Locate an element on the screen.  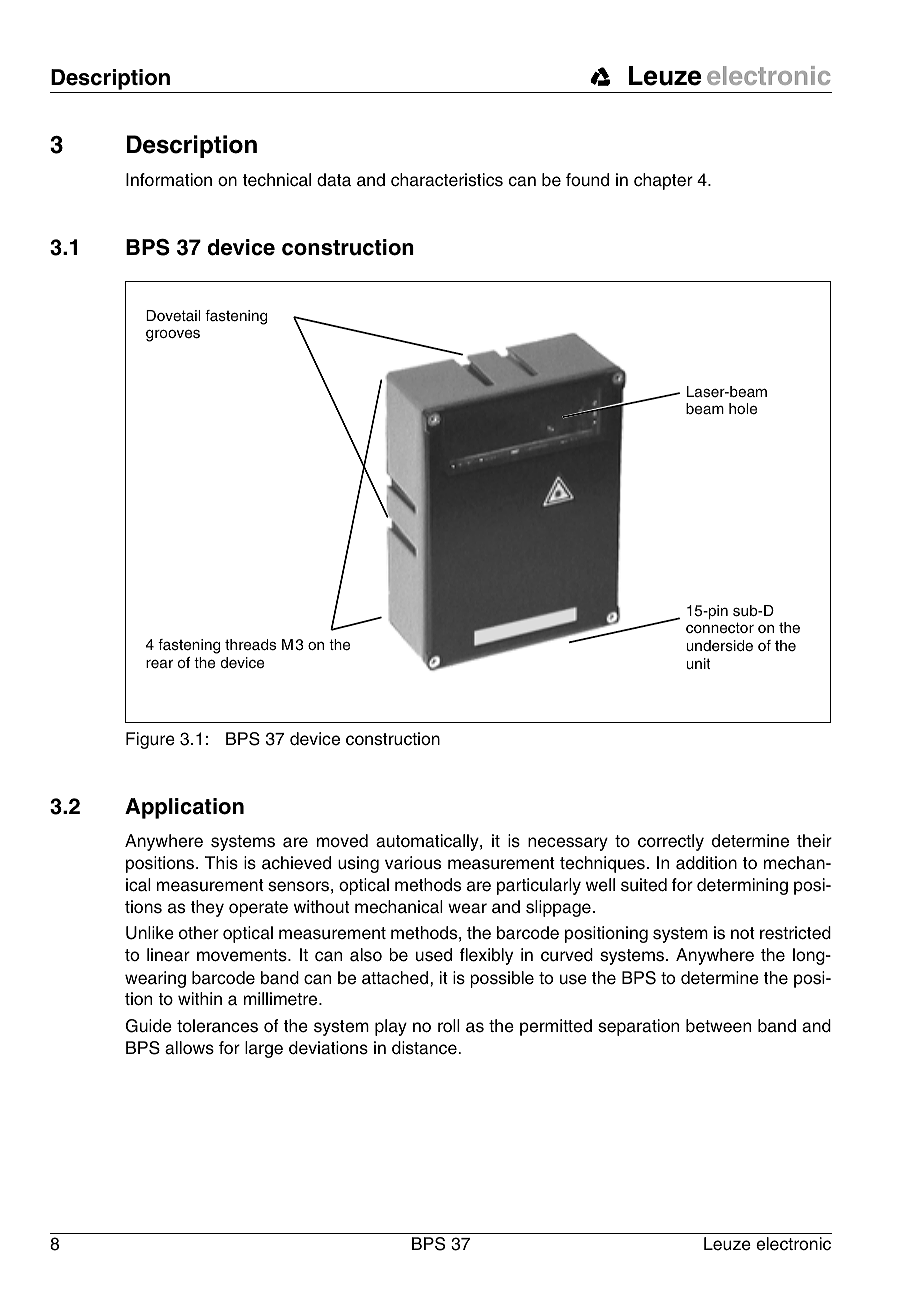
grooves is located at coordinates (173, 335).
